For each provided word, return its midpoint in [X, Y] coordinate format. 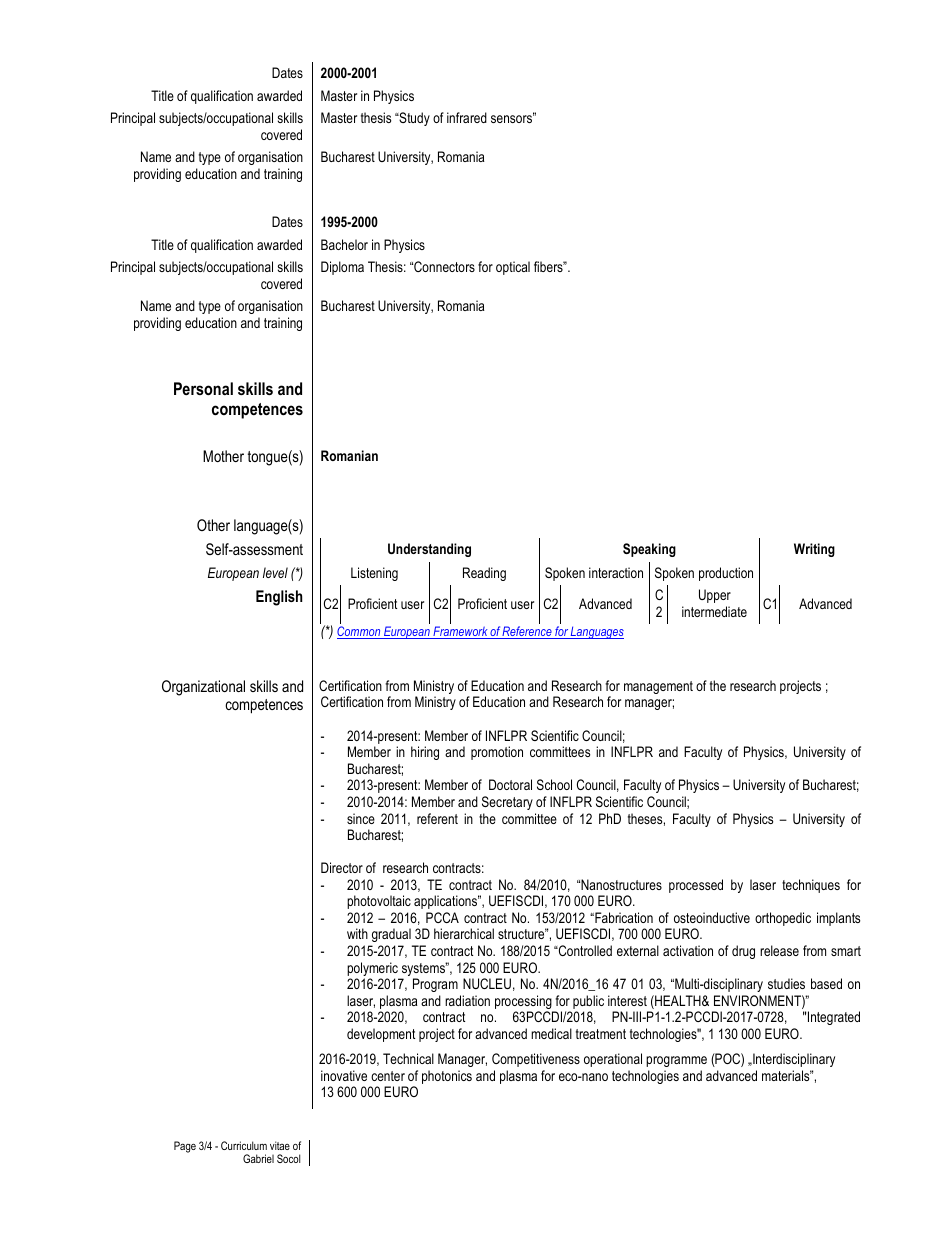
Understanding [429, 550]
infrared [467, 117]
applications [447, 902]
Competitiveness [536, 1060]
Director [342, 867]
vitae [280, 1145]
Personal [203, 388]
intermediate [714, 611]
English [279, 598]
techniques [811, 886]
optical [513, 268]
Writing [814, 550]
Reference [527, 632]
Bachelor [344, 244]
